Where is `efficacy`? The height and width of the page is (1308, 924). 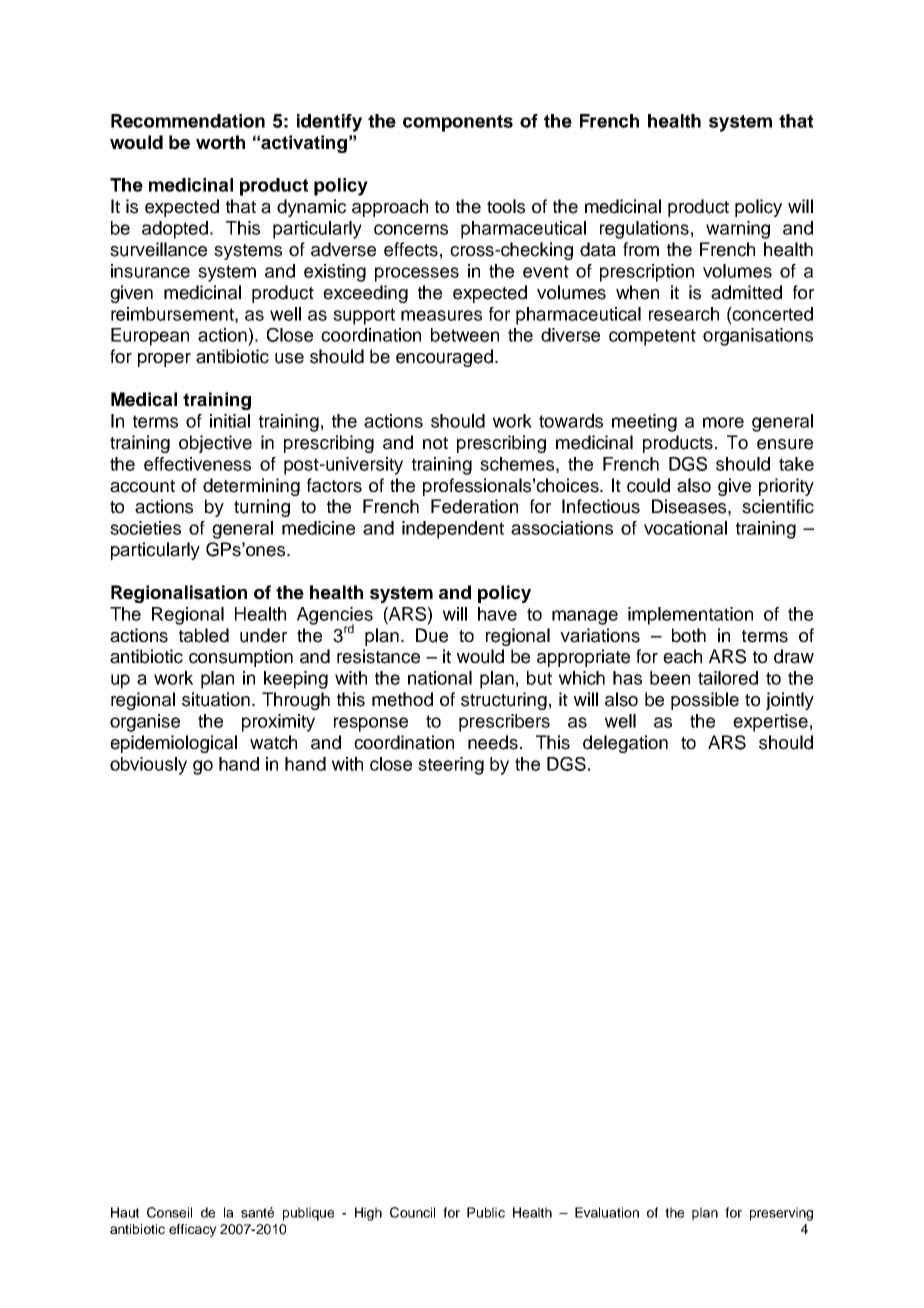
efficacy is located at coordinates (193, 1230).
